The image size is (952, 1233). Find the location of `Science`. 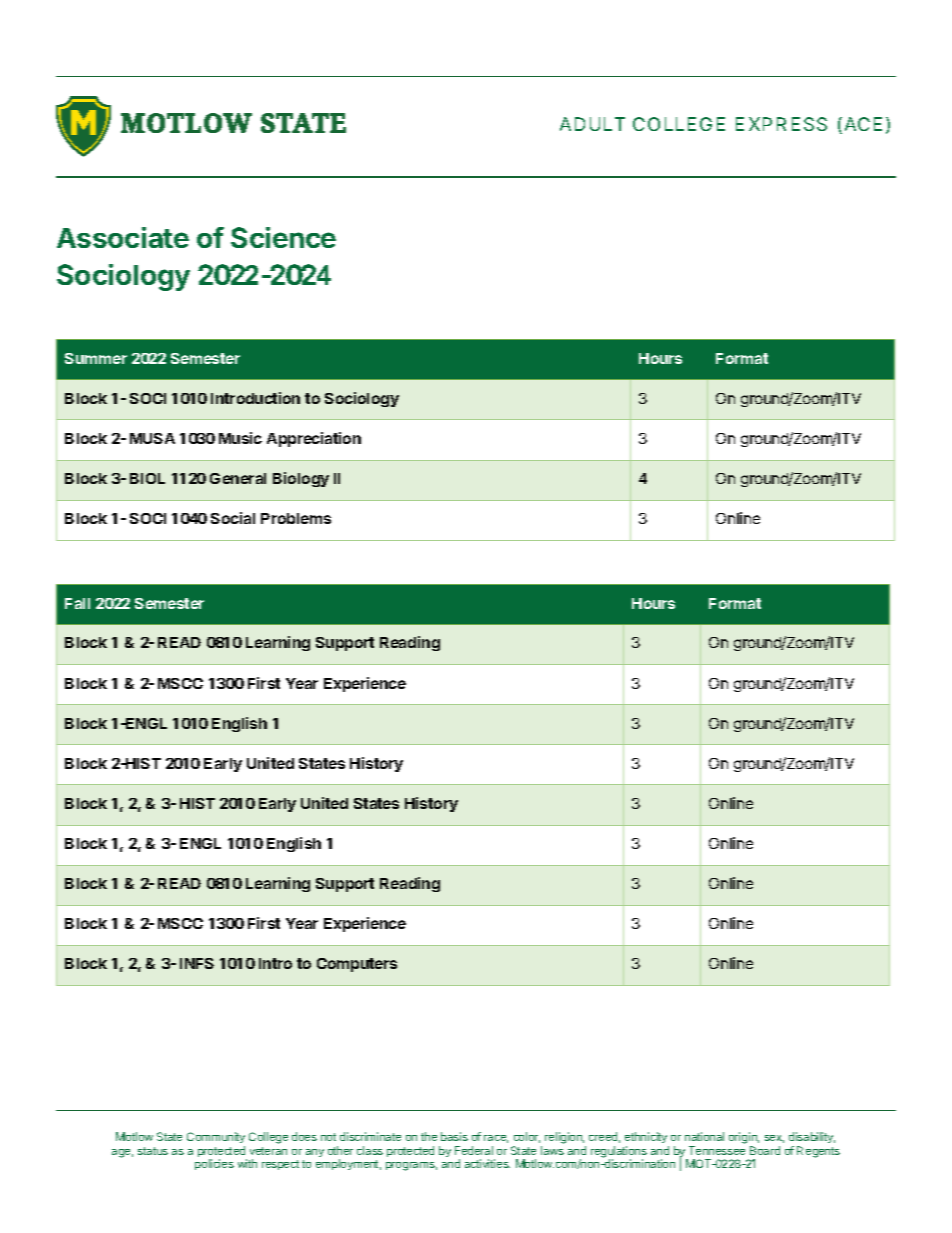

Science is located at coordinates (283, 237).
